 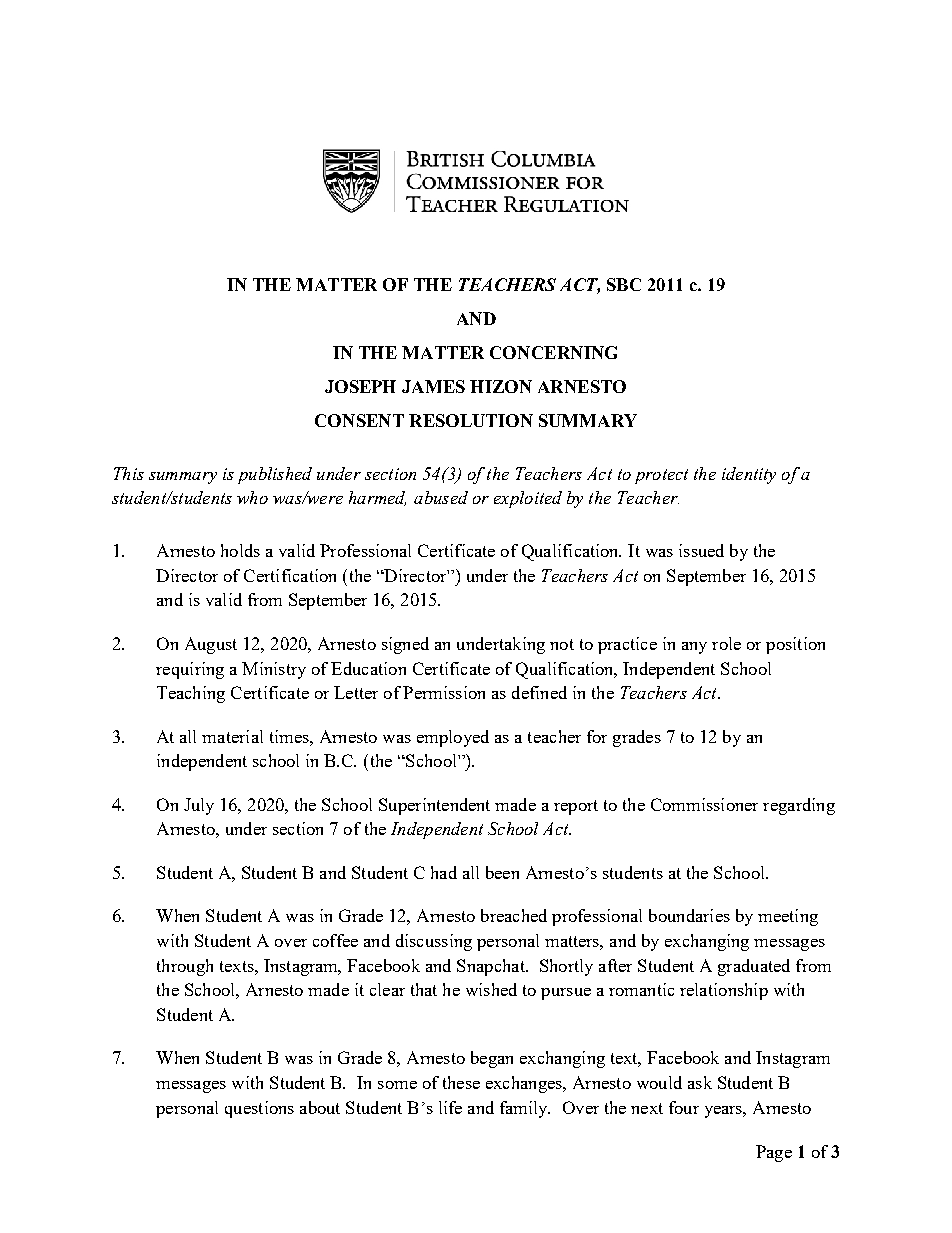 What do you see at coordinates (444, 872) in the page?
I see `had` at bounding box center [444, 872].
